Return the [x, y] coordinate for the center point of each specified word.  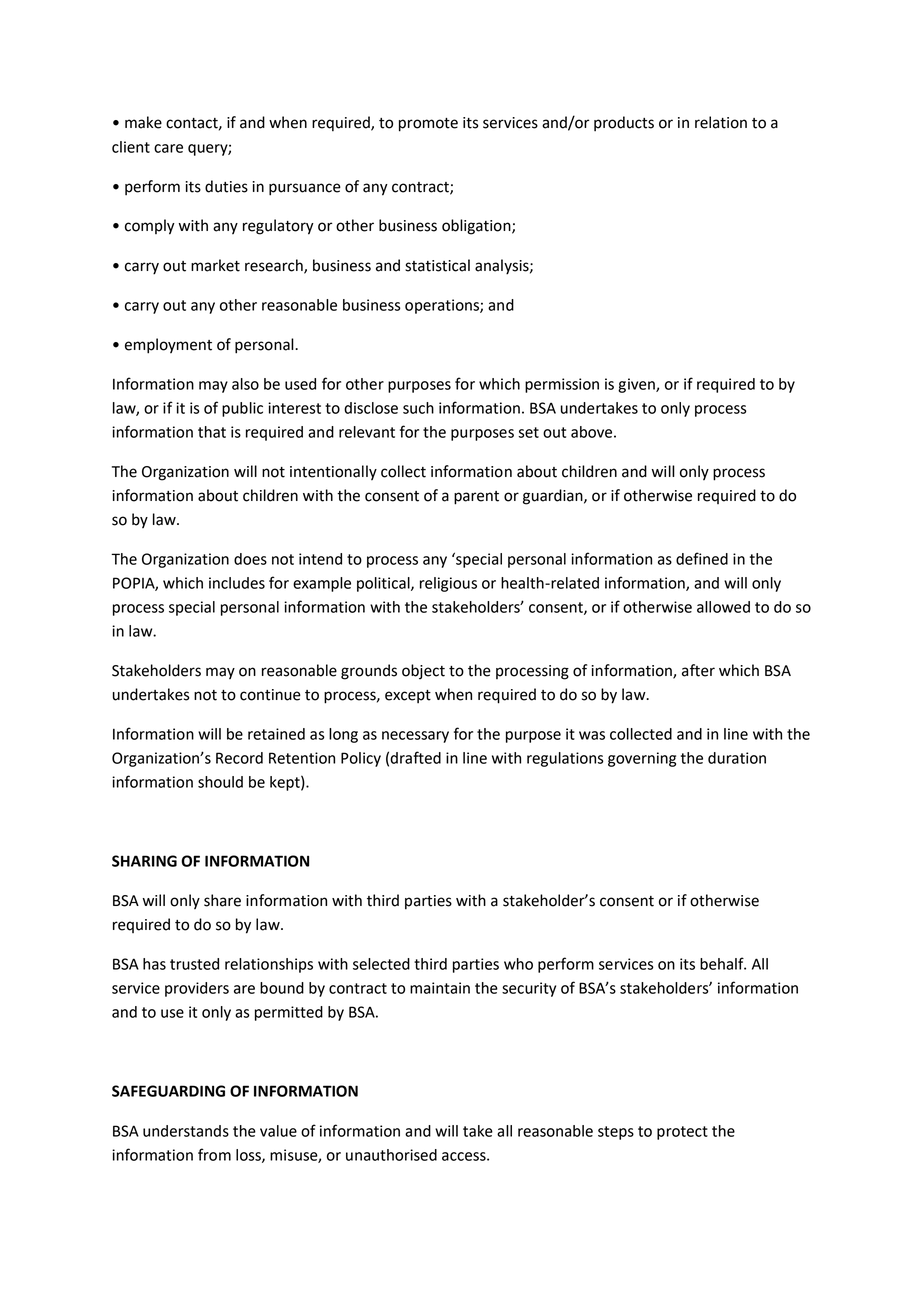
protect [682, 1133]
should [220, 782]
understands [186, 1131]
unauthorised [391, 1155]
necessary [415, 737]
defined [702, 558]
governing [642, 759]
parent [476, 498]
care [168, 148]
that [212, 432]
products [624, 123]
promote [428, 125]
